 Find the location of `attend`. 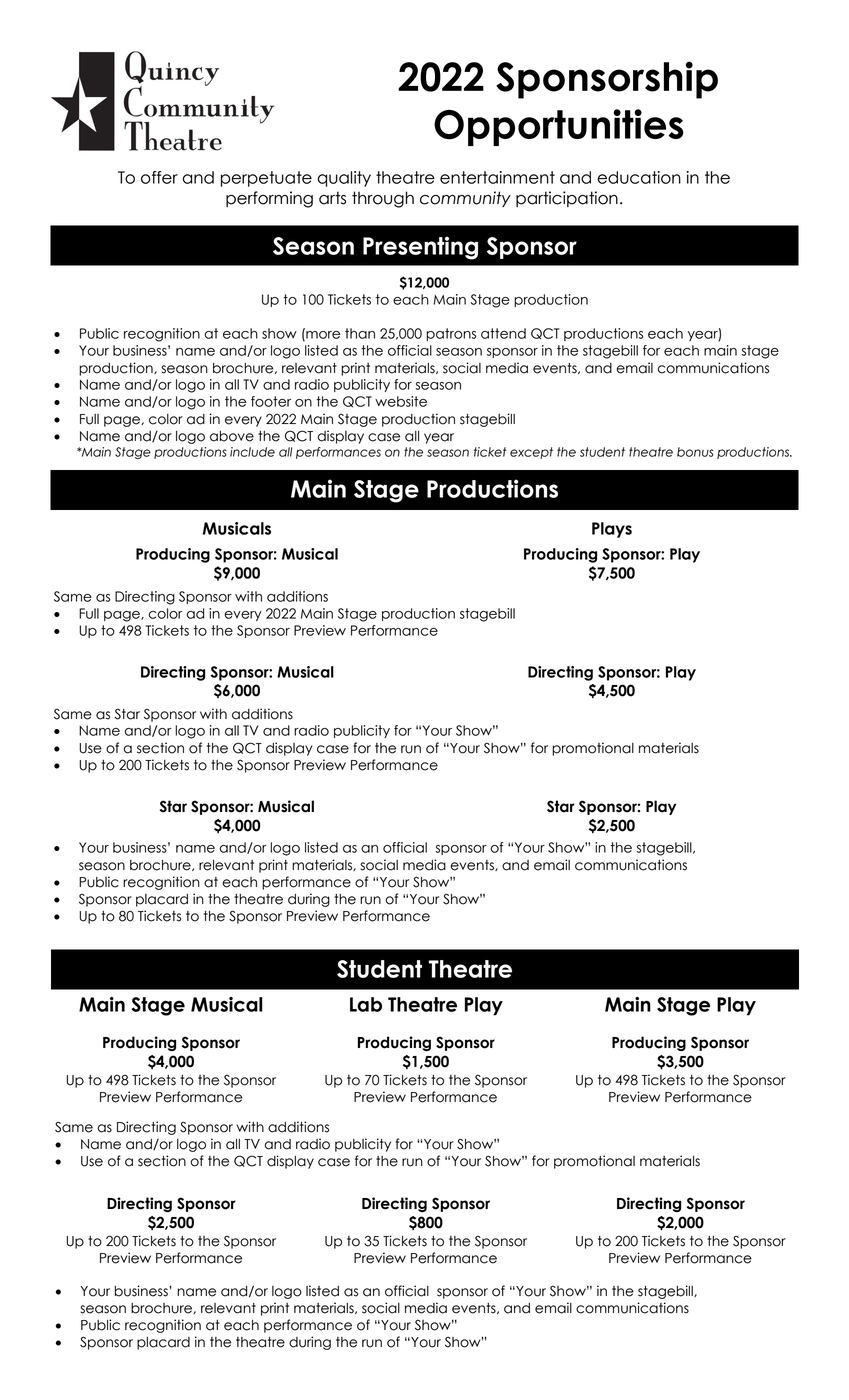

attend is located at coordinates (503, 333).
